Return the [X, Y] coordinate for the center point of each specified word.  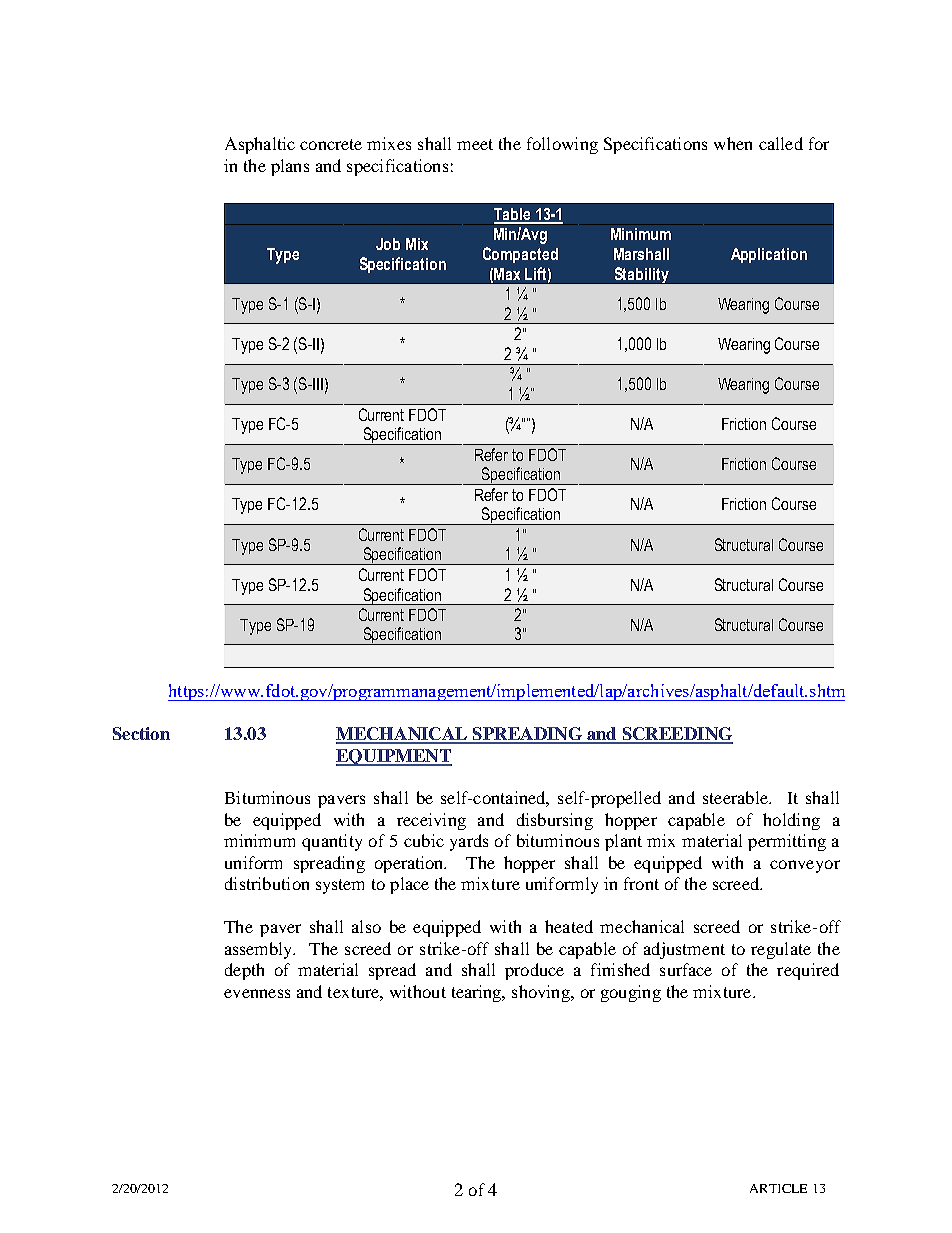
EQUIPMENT [394, 757]
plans [290, 167]
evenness [257, 993]
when [733, 143]
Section [141, 733]
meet [475, 144]
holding [791, 821]
